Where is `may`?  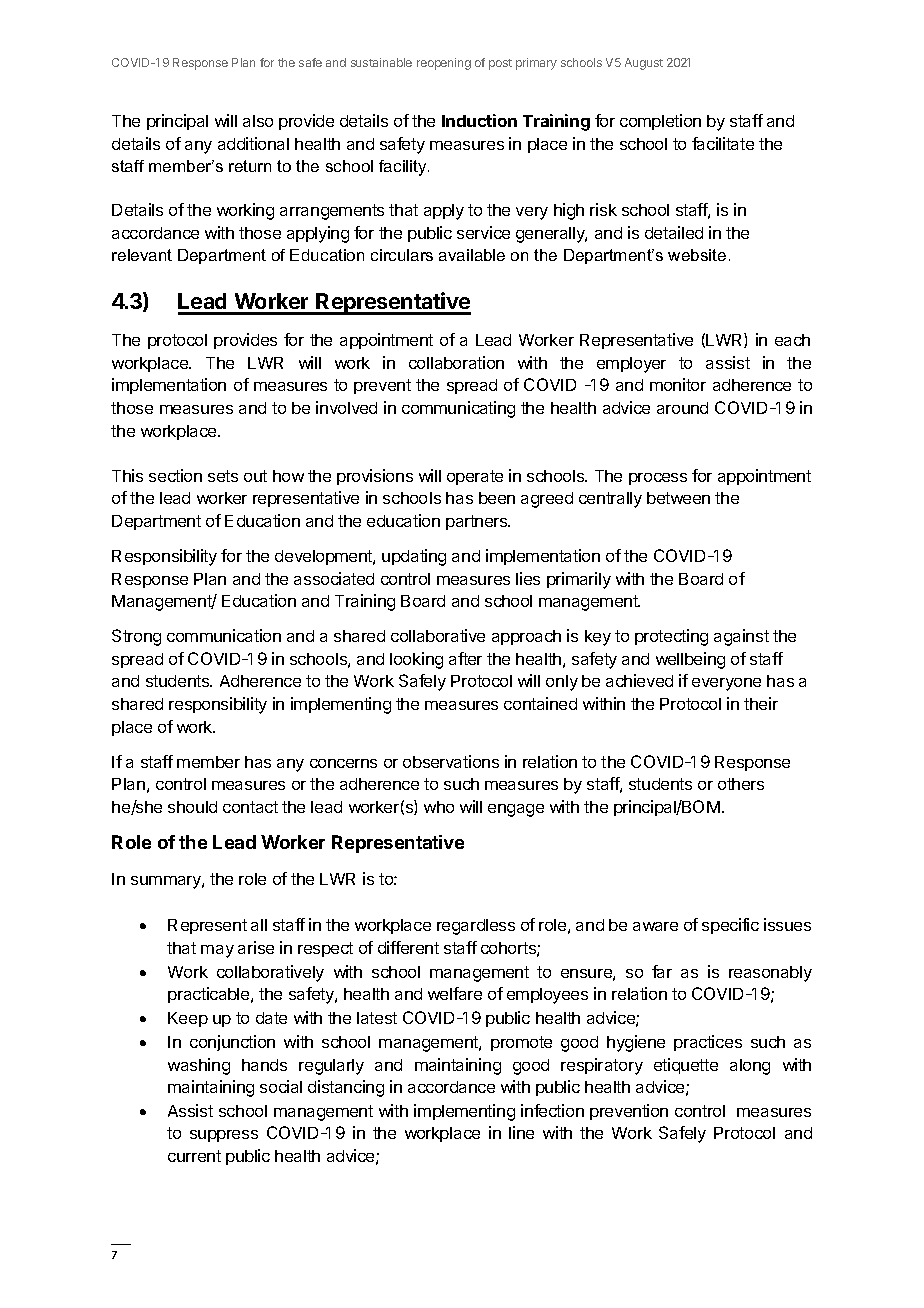
may is located at coordinates (217, 951).
